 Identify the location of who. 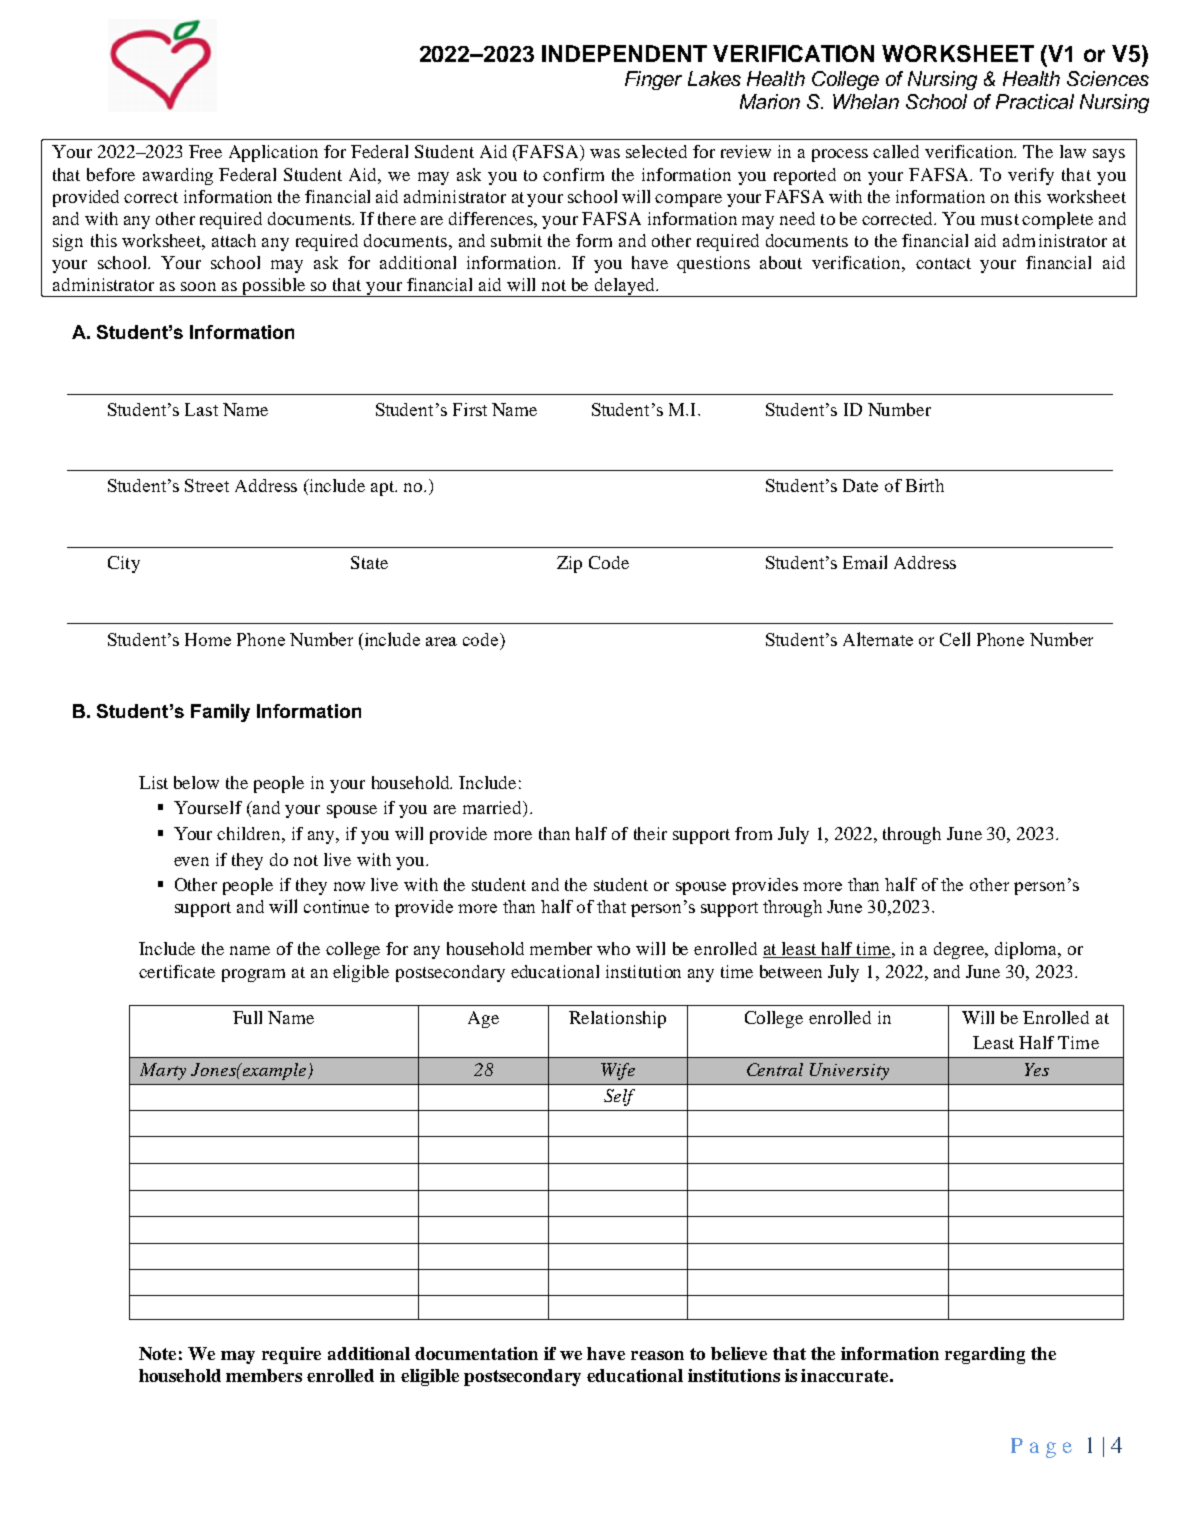
(613, 948).
